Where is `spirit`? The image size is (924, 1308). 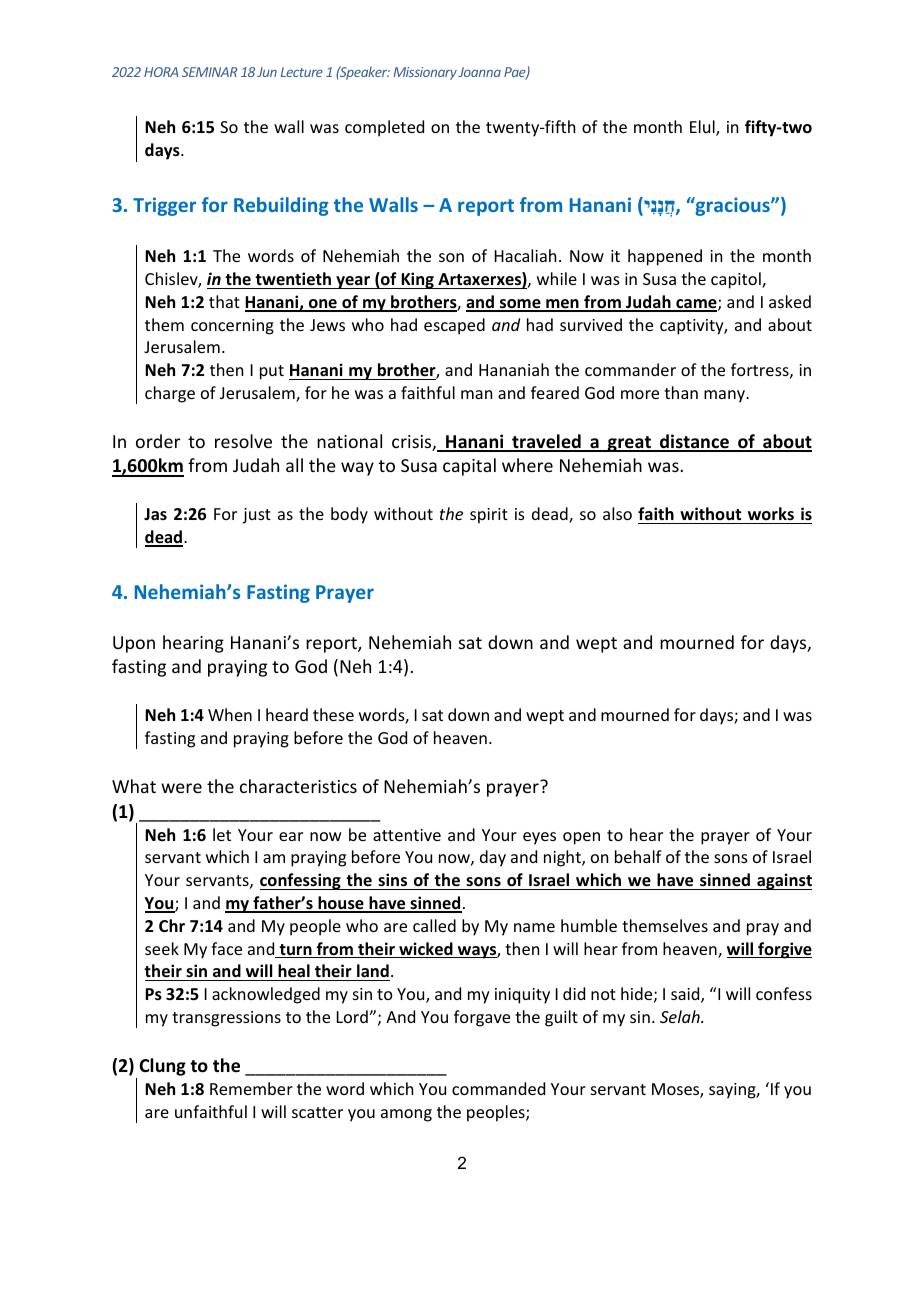
spirit is located at coordinates (489, 516).
